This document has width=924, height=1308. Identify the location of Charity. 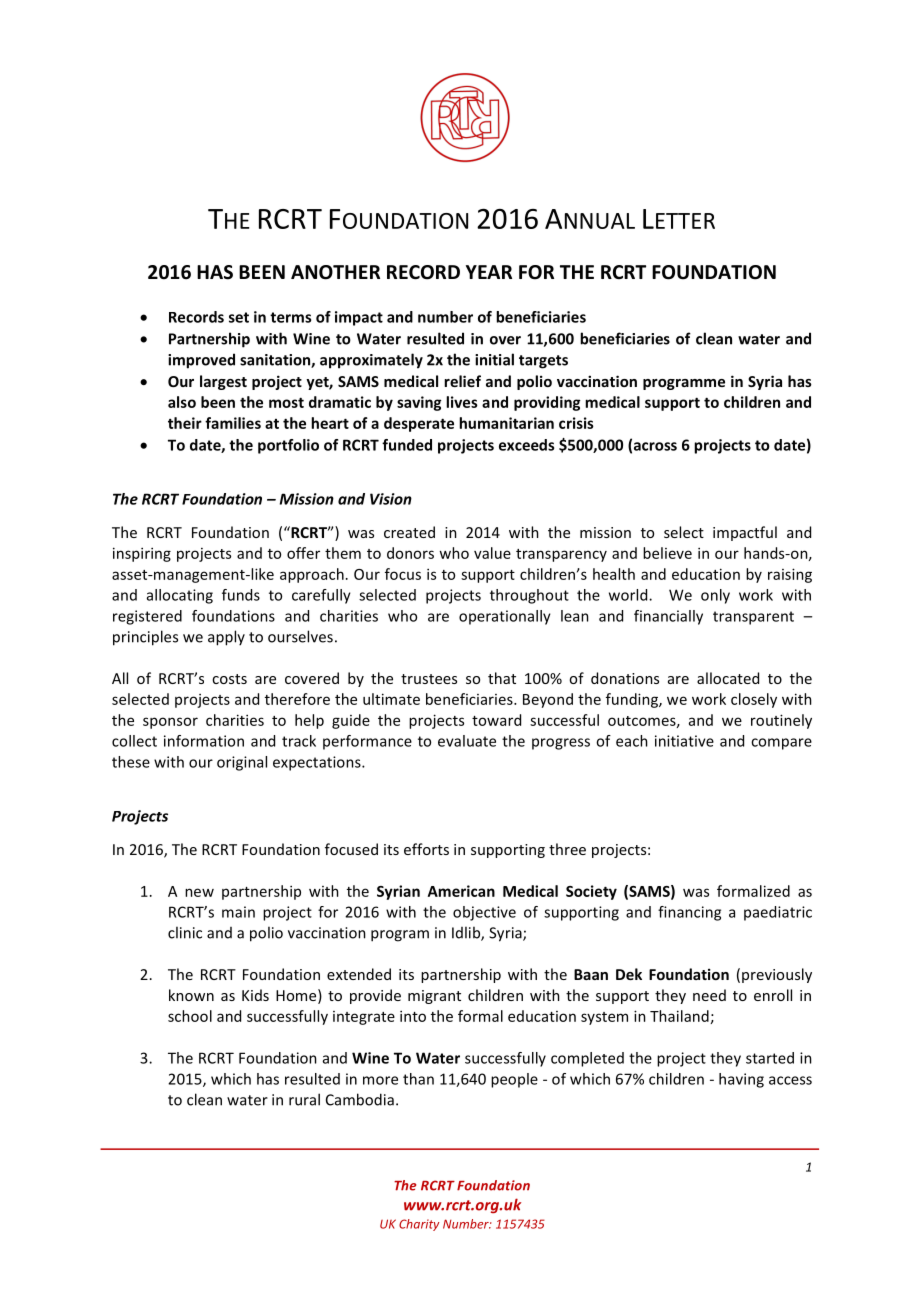
(419, 1225).
